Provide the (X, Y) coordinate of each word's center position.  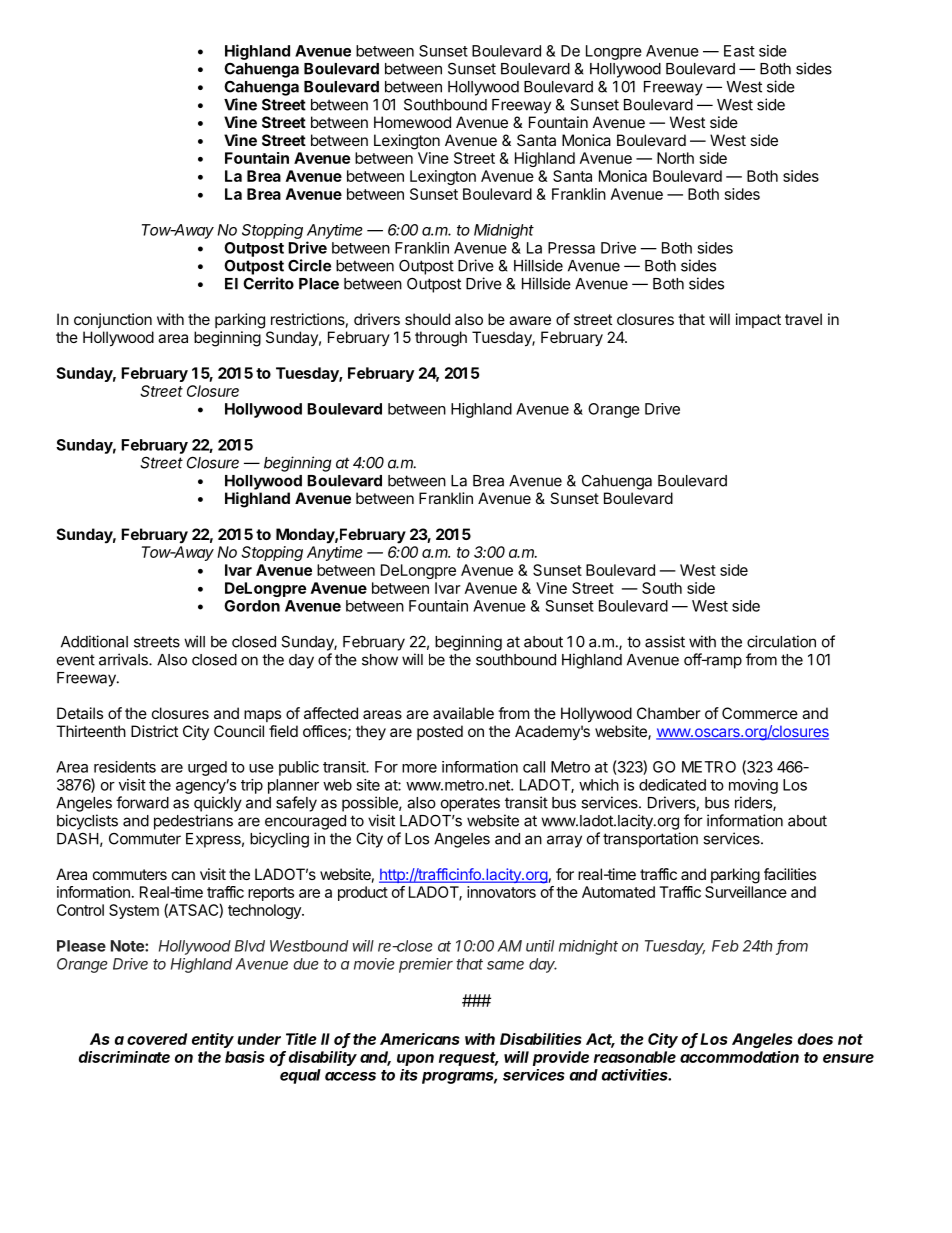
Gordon (252, 606)
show (380, 660)
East (739, 51)
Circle (309, 265)
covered (157, 1039)
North (675, 158)
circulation (781, 641)
